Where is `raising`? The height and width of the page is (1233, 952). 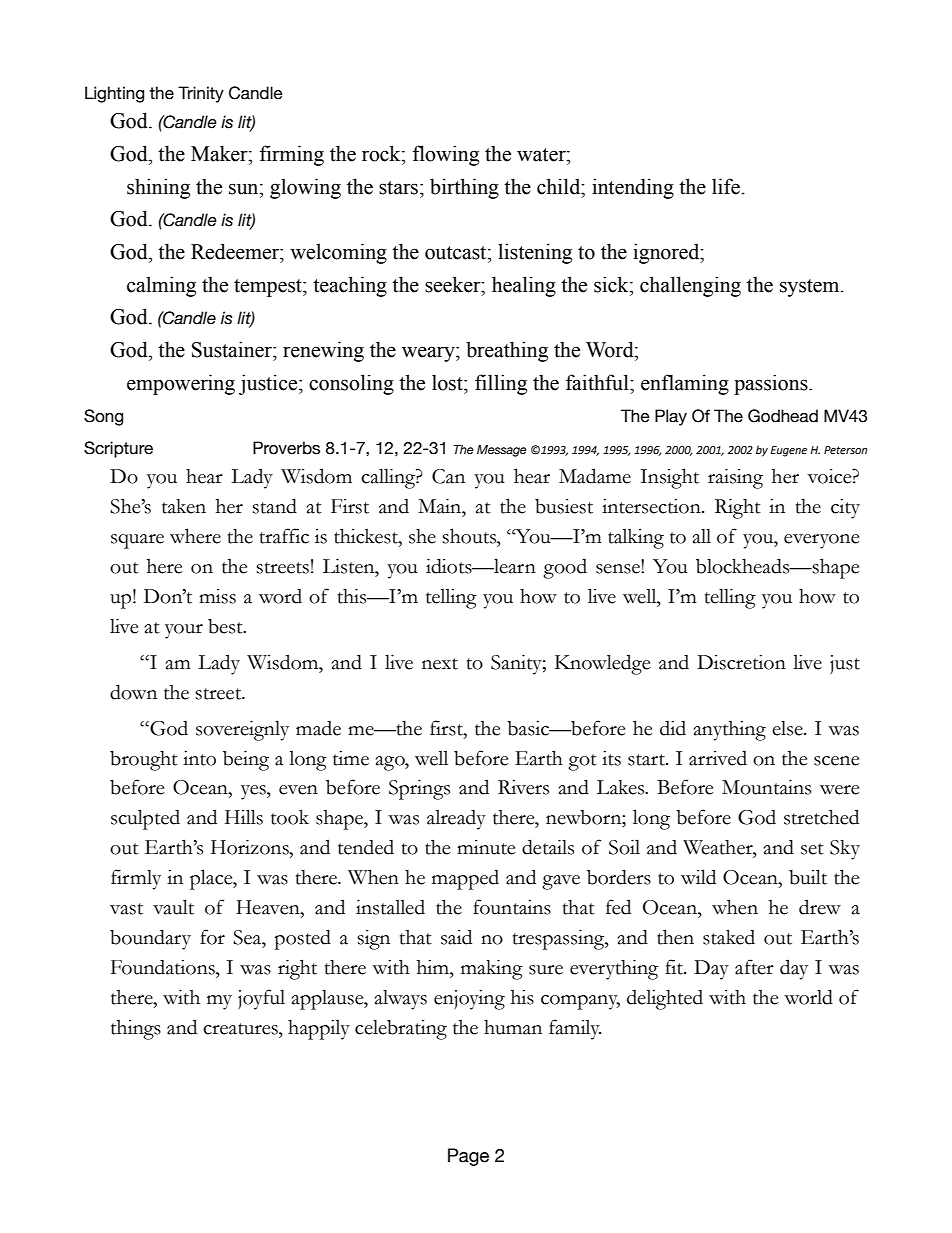 raising is located at coordinates (735, 478).
